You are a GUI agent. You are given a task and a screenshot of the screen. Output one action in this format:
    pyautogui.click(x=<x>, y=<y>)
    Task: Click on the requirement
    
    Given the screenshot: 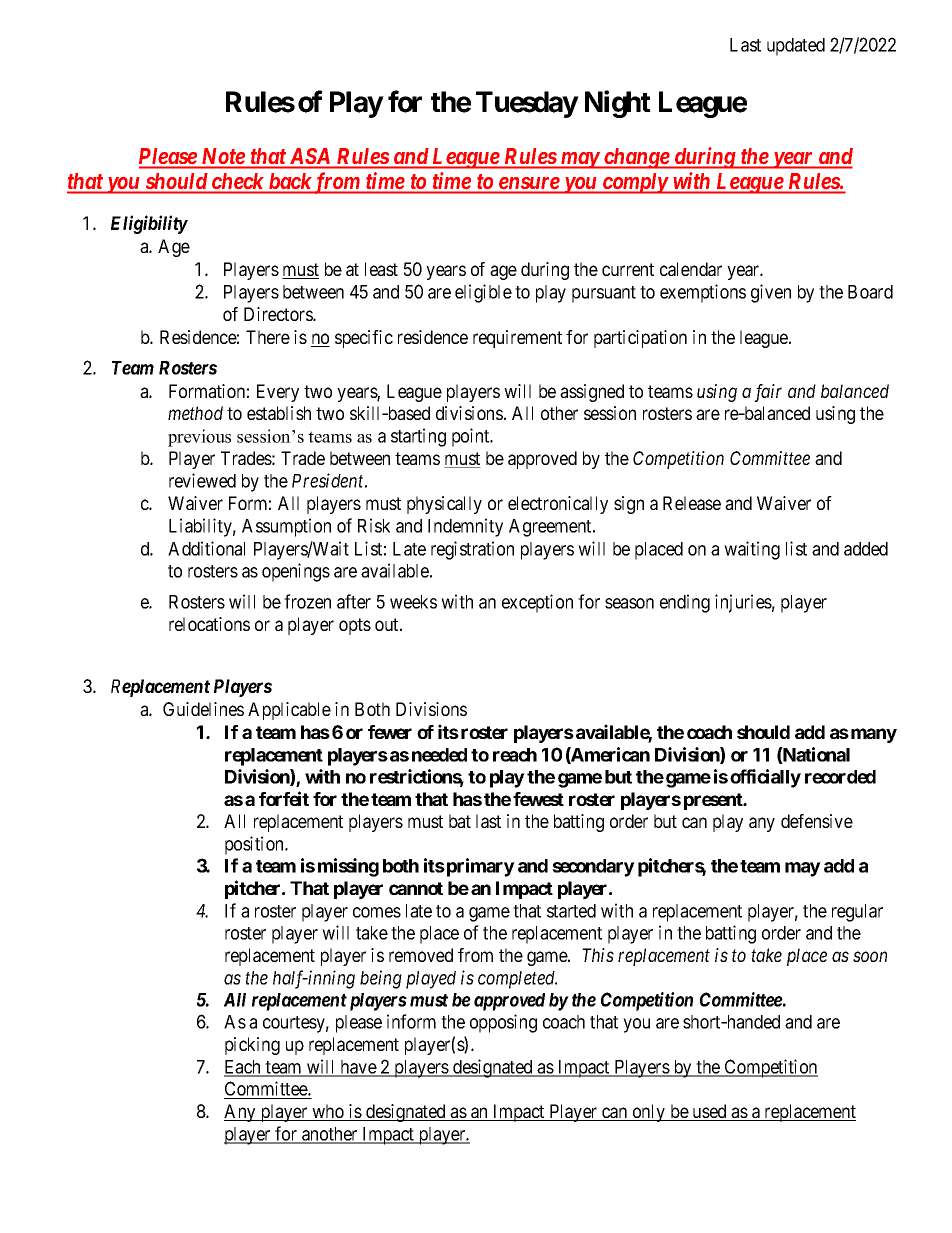 What is the action you would take?
    pyautogui.click(x=517, y=339)
